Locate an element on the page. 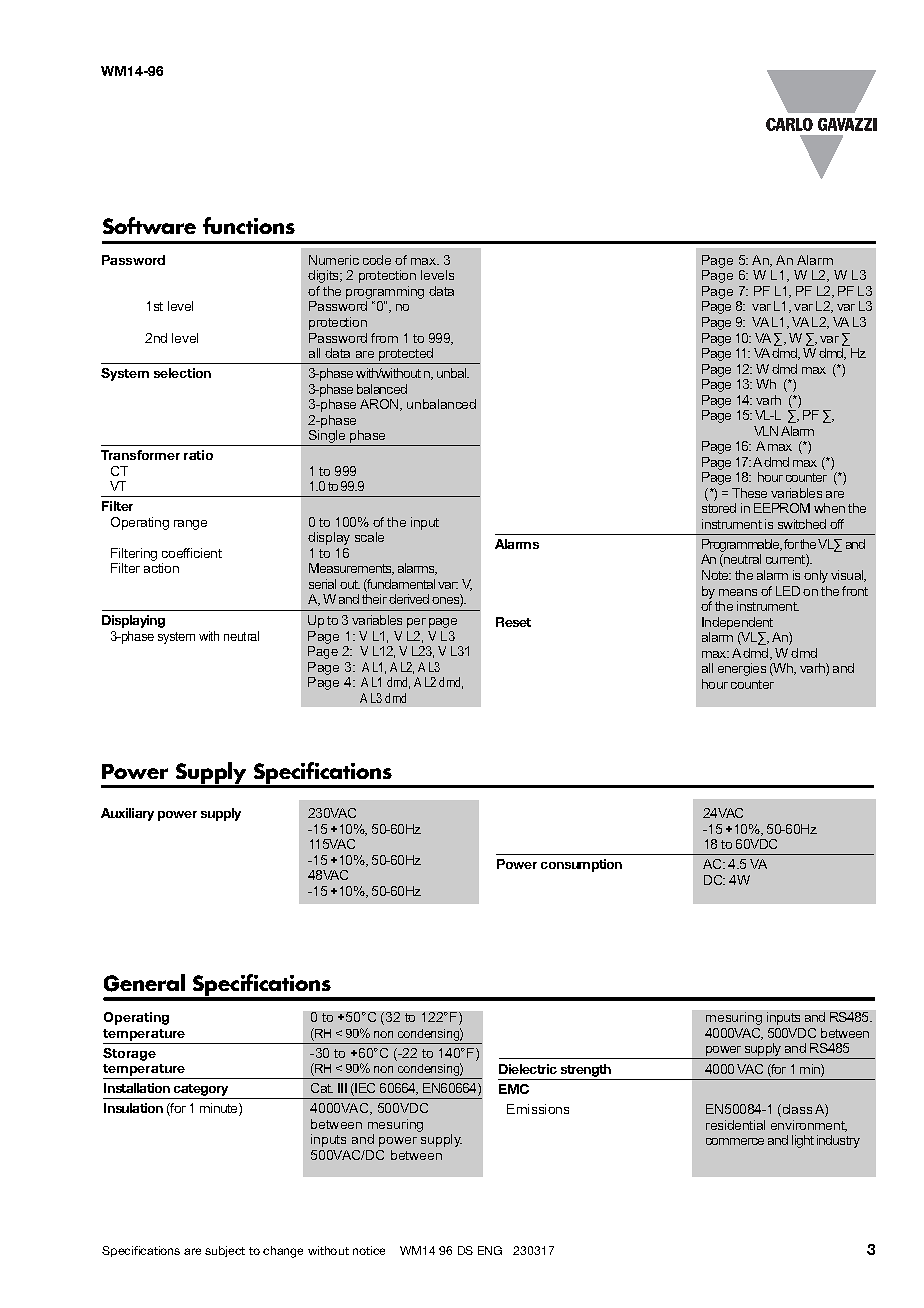  Reset is located at coordinates (513, 622).
